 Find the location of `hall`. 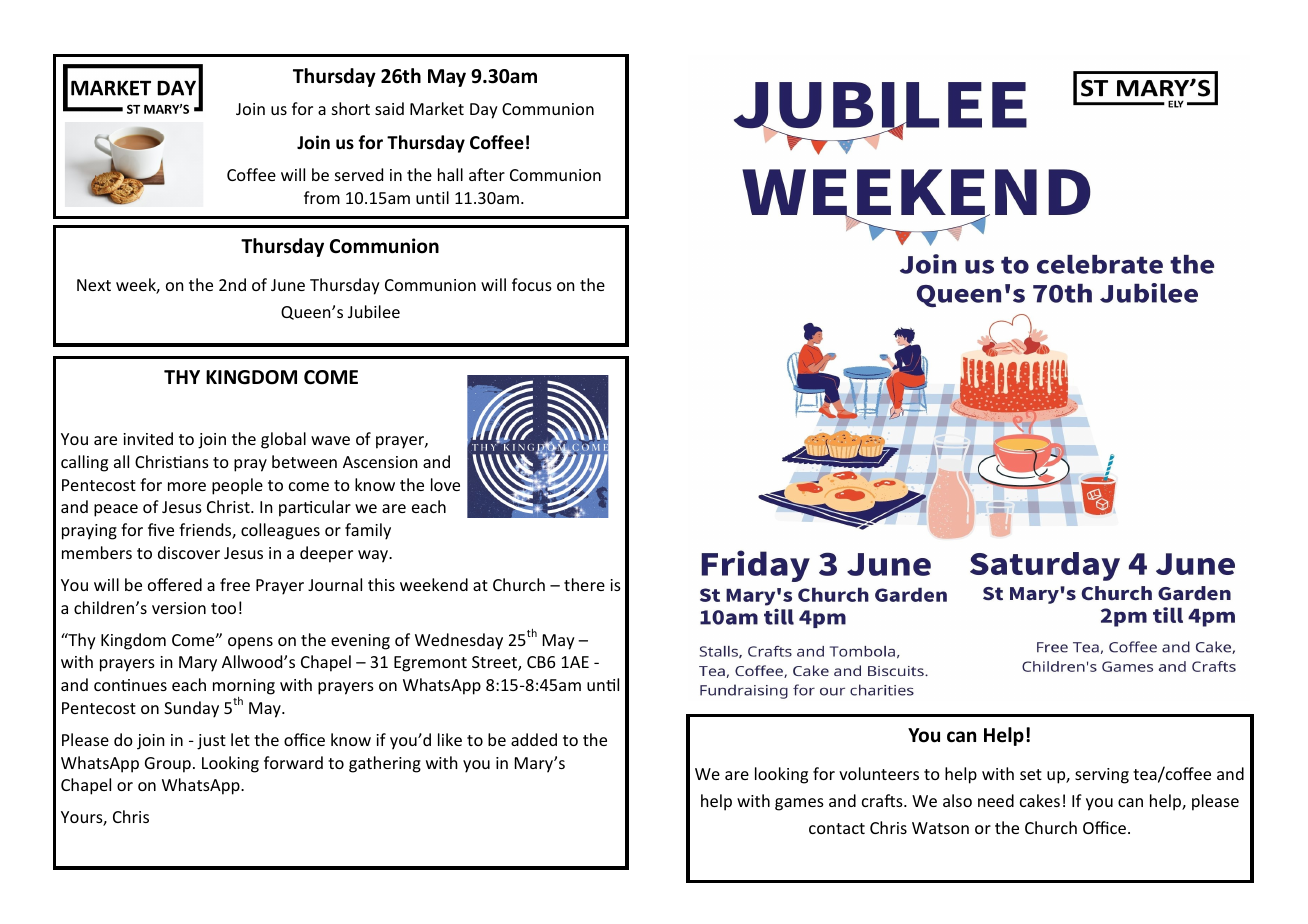

hall is located at coordinates (450, 174).
